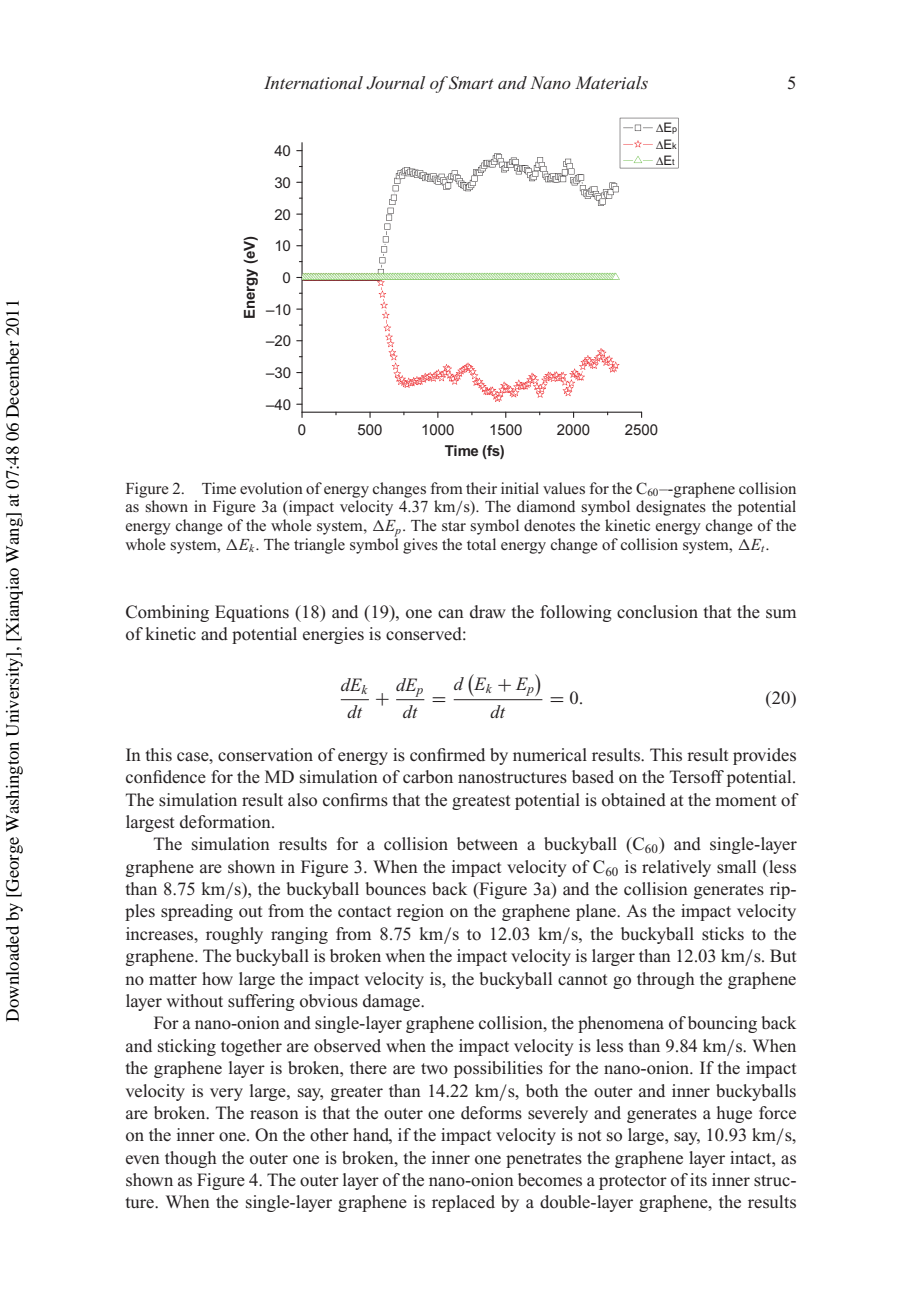  I want to click on though, so click(191, 1159).
